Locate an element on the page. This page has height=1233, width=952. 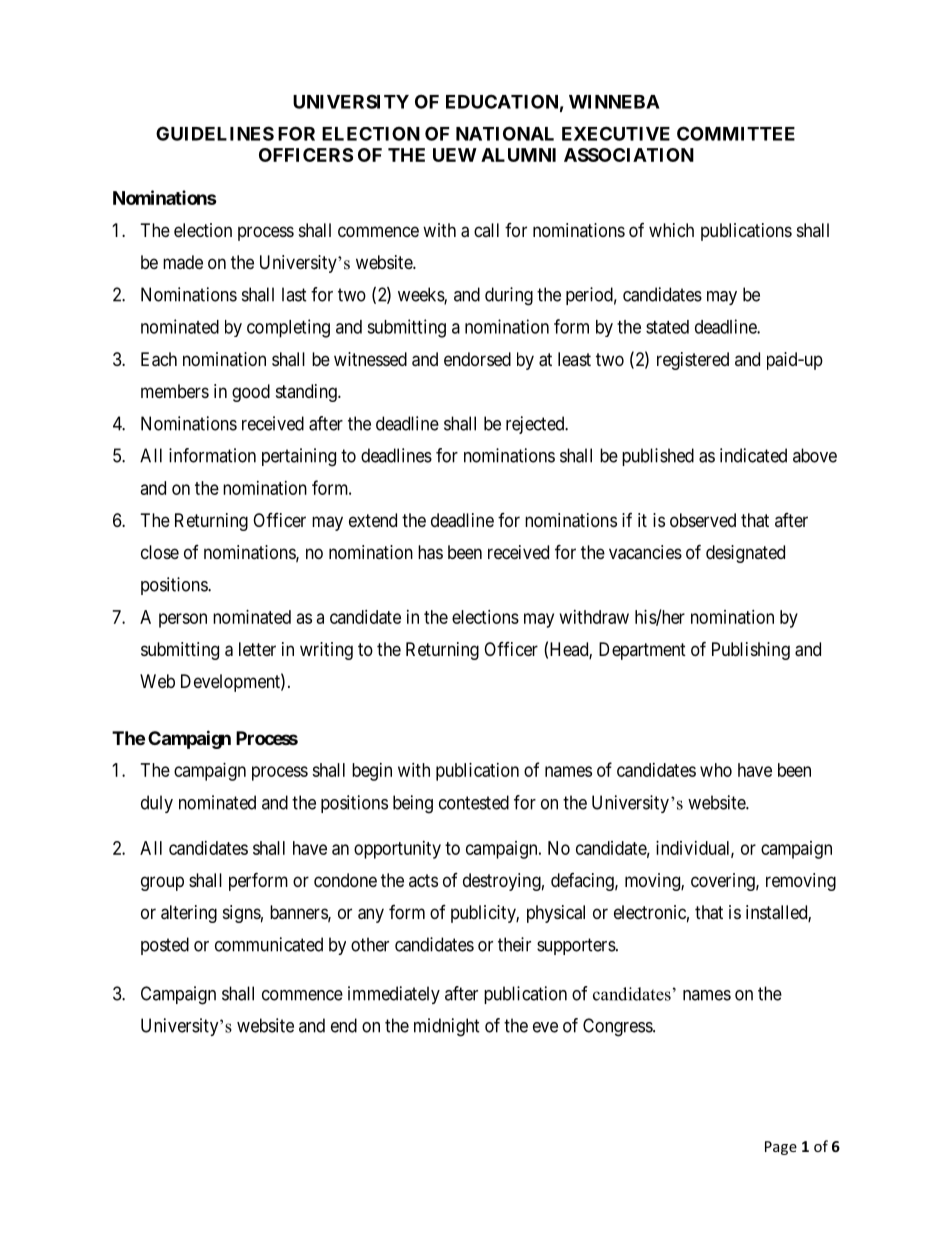
COMMITTEE is located at coordinates (736, 133).
